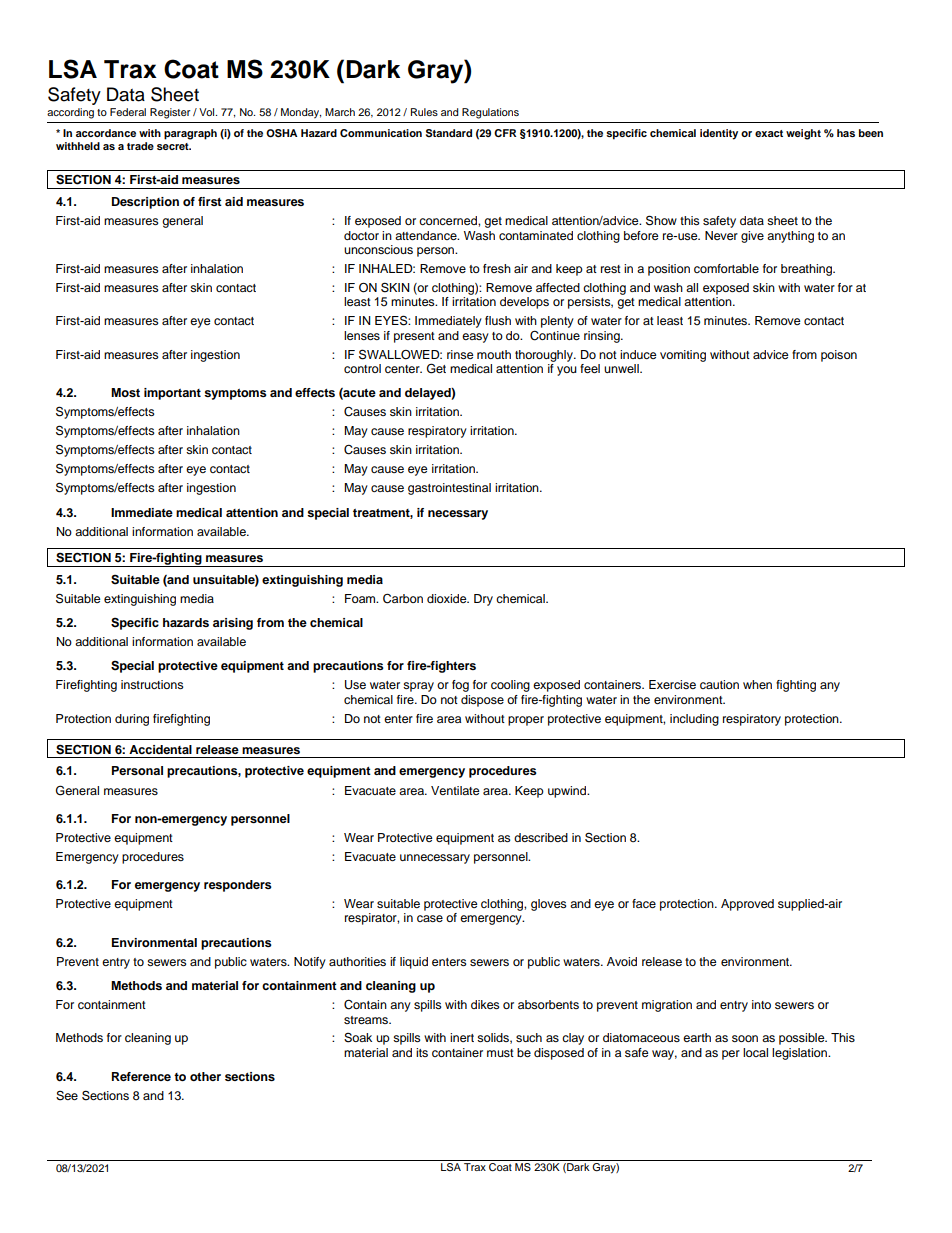 This document has width=952, height=1233. Describe the element at coordinates (755, 1052) in the document. I see `local` at that location.
